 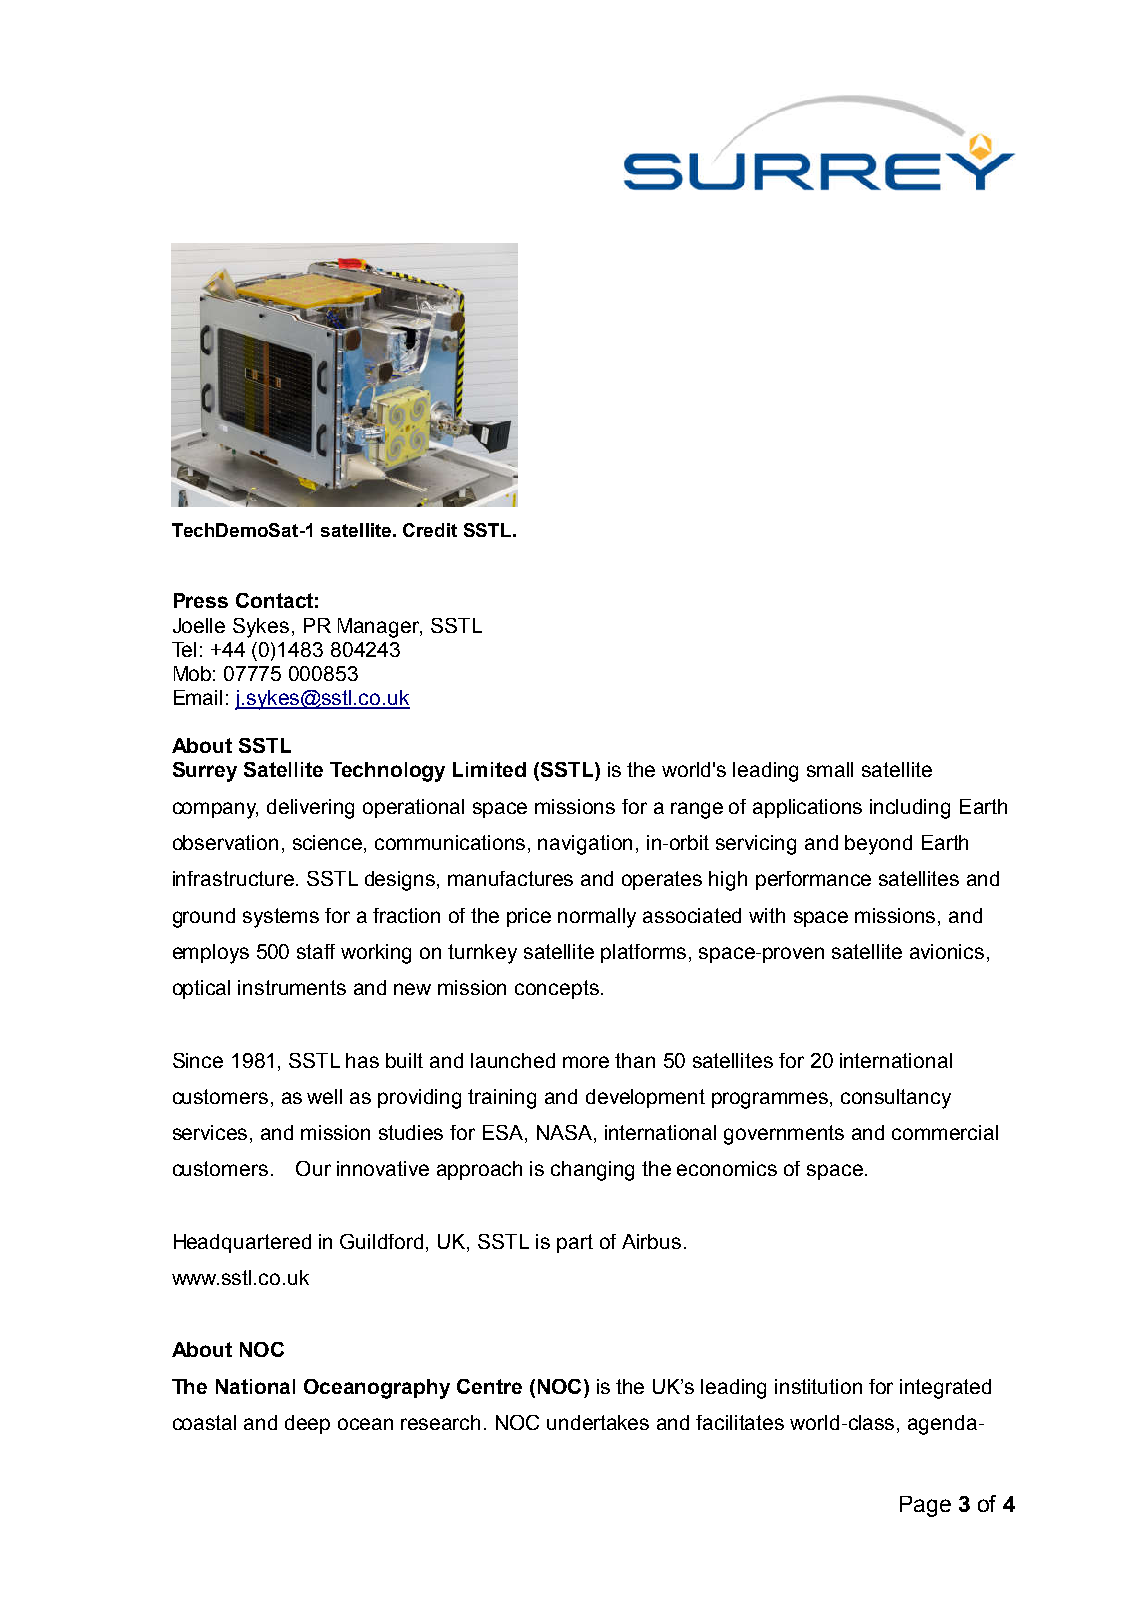 I want to click on institution, so click(x=818, y=1386).
